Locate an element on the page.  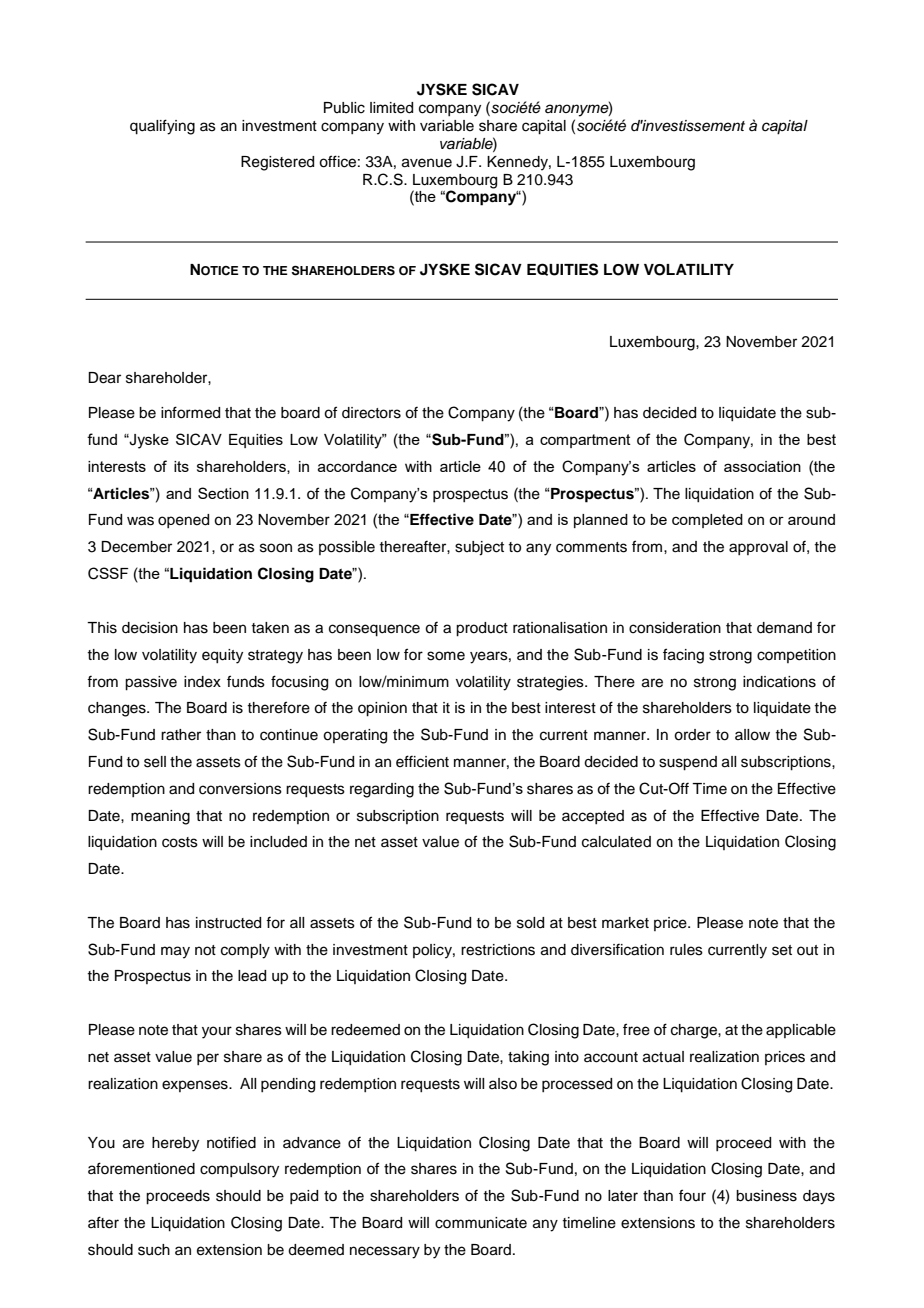
some is located at coordinates (446, 656).
